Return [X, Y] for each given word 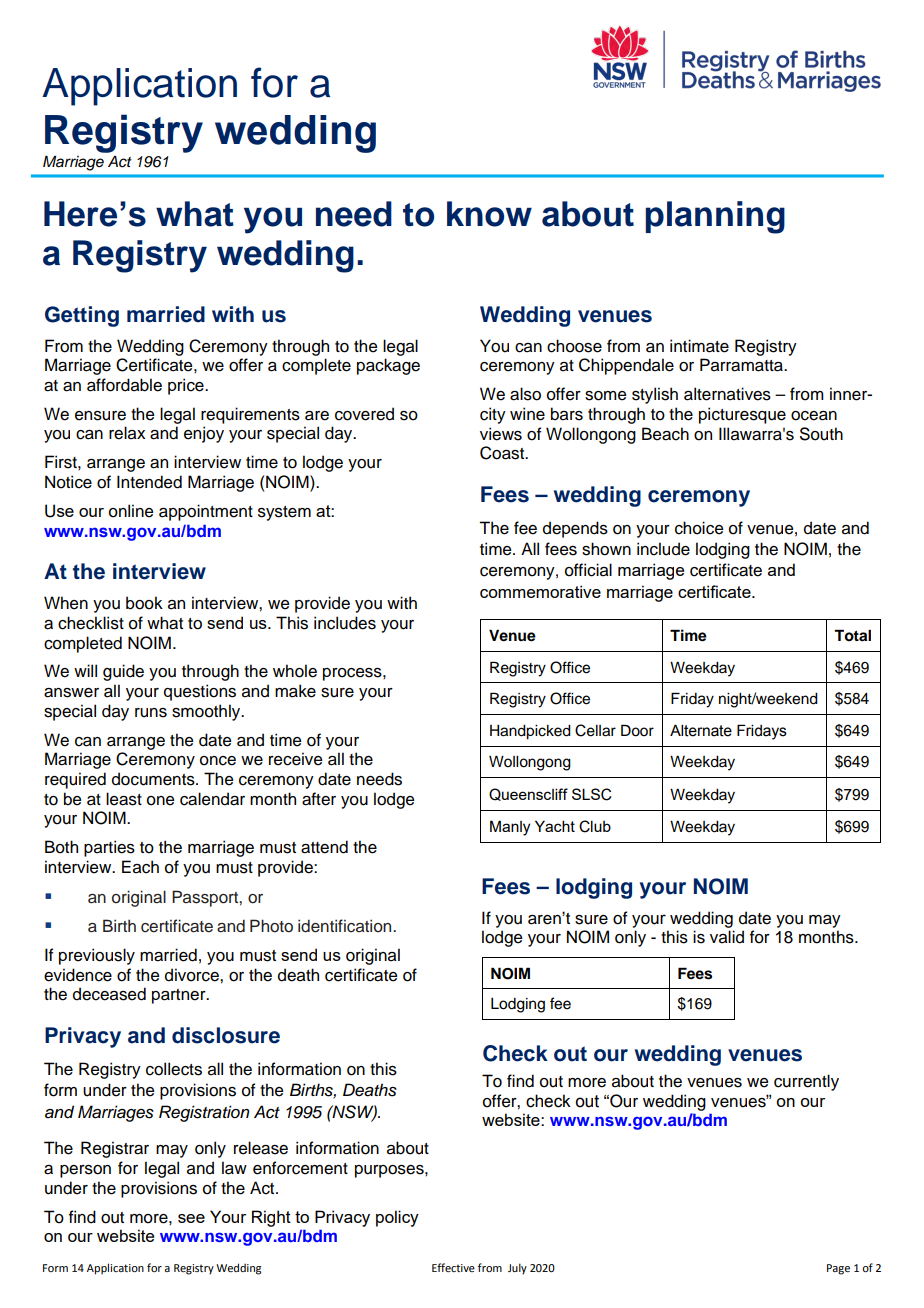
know [489, 214]
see [191, 1218]
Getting [82, 316]
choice [699, 528]
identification [346, 926]
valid [727, 937]
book [144, 603]
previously [97, 956]
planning [715, 217]
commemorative [540, 591]
